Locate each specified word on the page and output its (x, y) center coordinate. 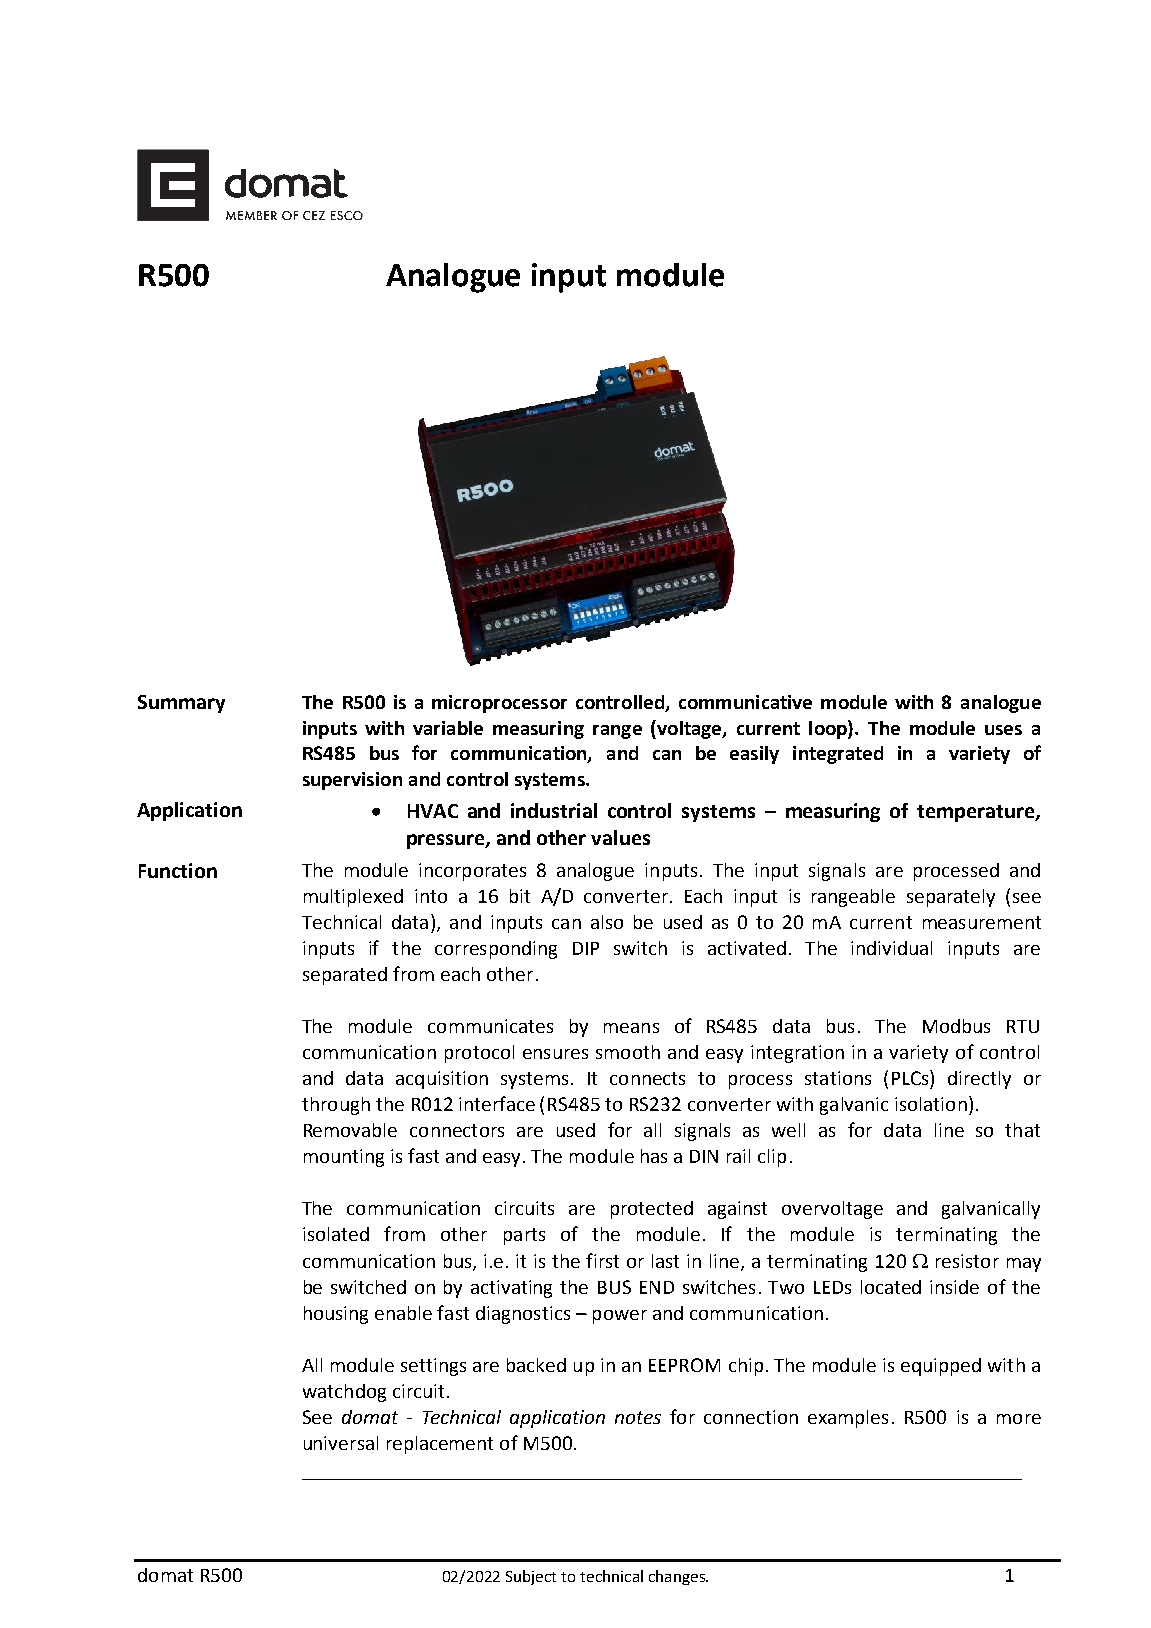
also (607, 922)
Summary (181, 704)
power (620, 1317)
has (654, 1156)
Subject (531, 1577)
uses (1003, 730)
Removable (350, 1130)
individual (891, 948)
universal (341, 1443)
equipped (941, 1367)
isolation (931, 1104)
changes (678, 1577)
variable (448, 728)
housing (336, 1315)
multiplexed (353, 898)
